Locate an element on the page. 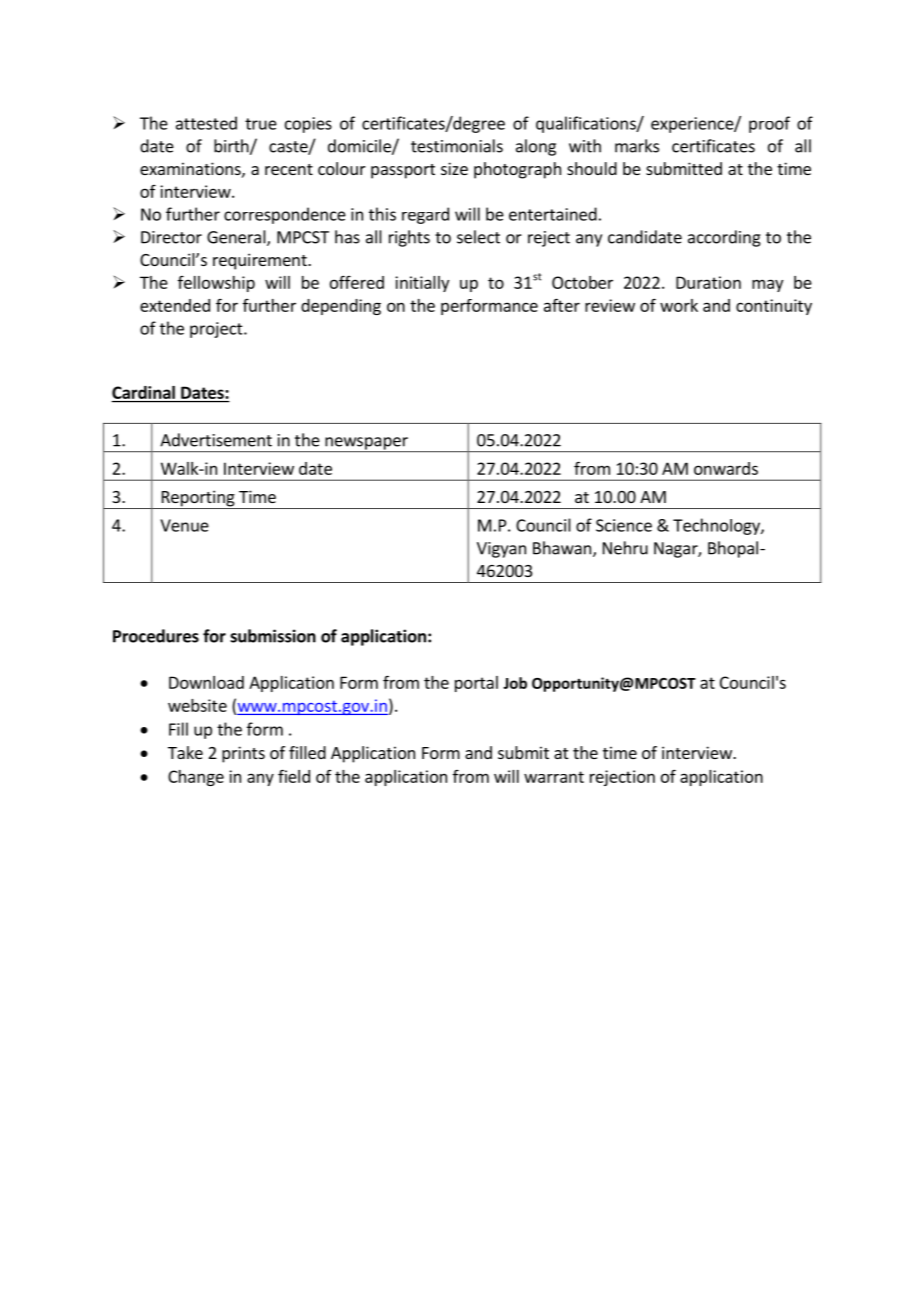 The height and width of the document is (1308, 924). prints is located at coordinates (243, 754).
